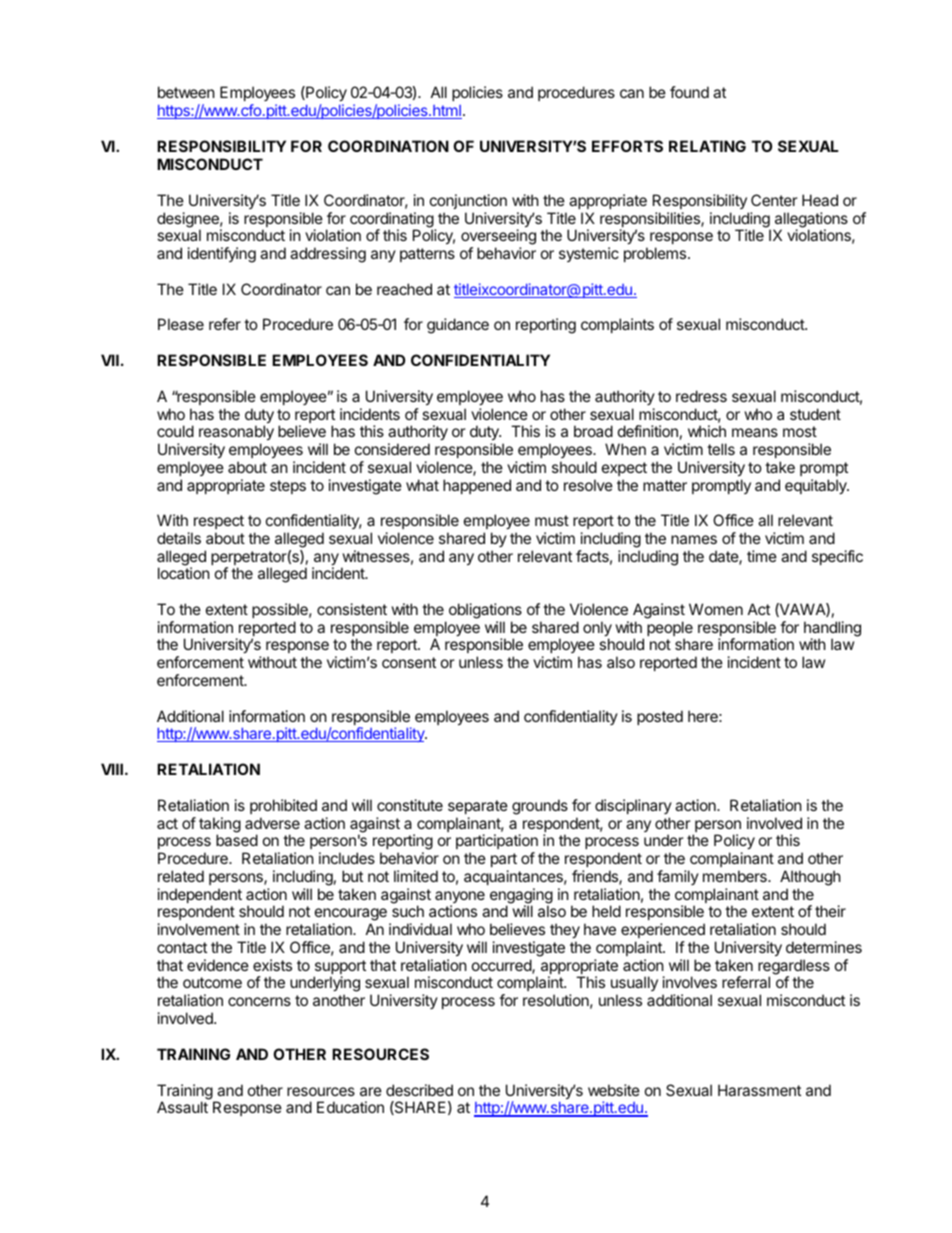 This screenshot has height=1233, width=952. I want to click on could, so click(175, 431).
